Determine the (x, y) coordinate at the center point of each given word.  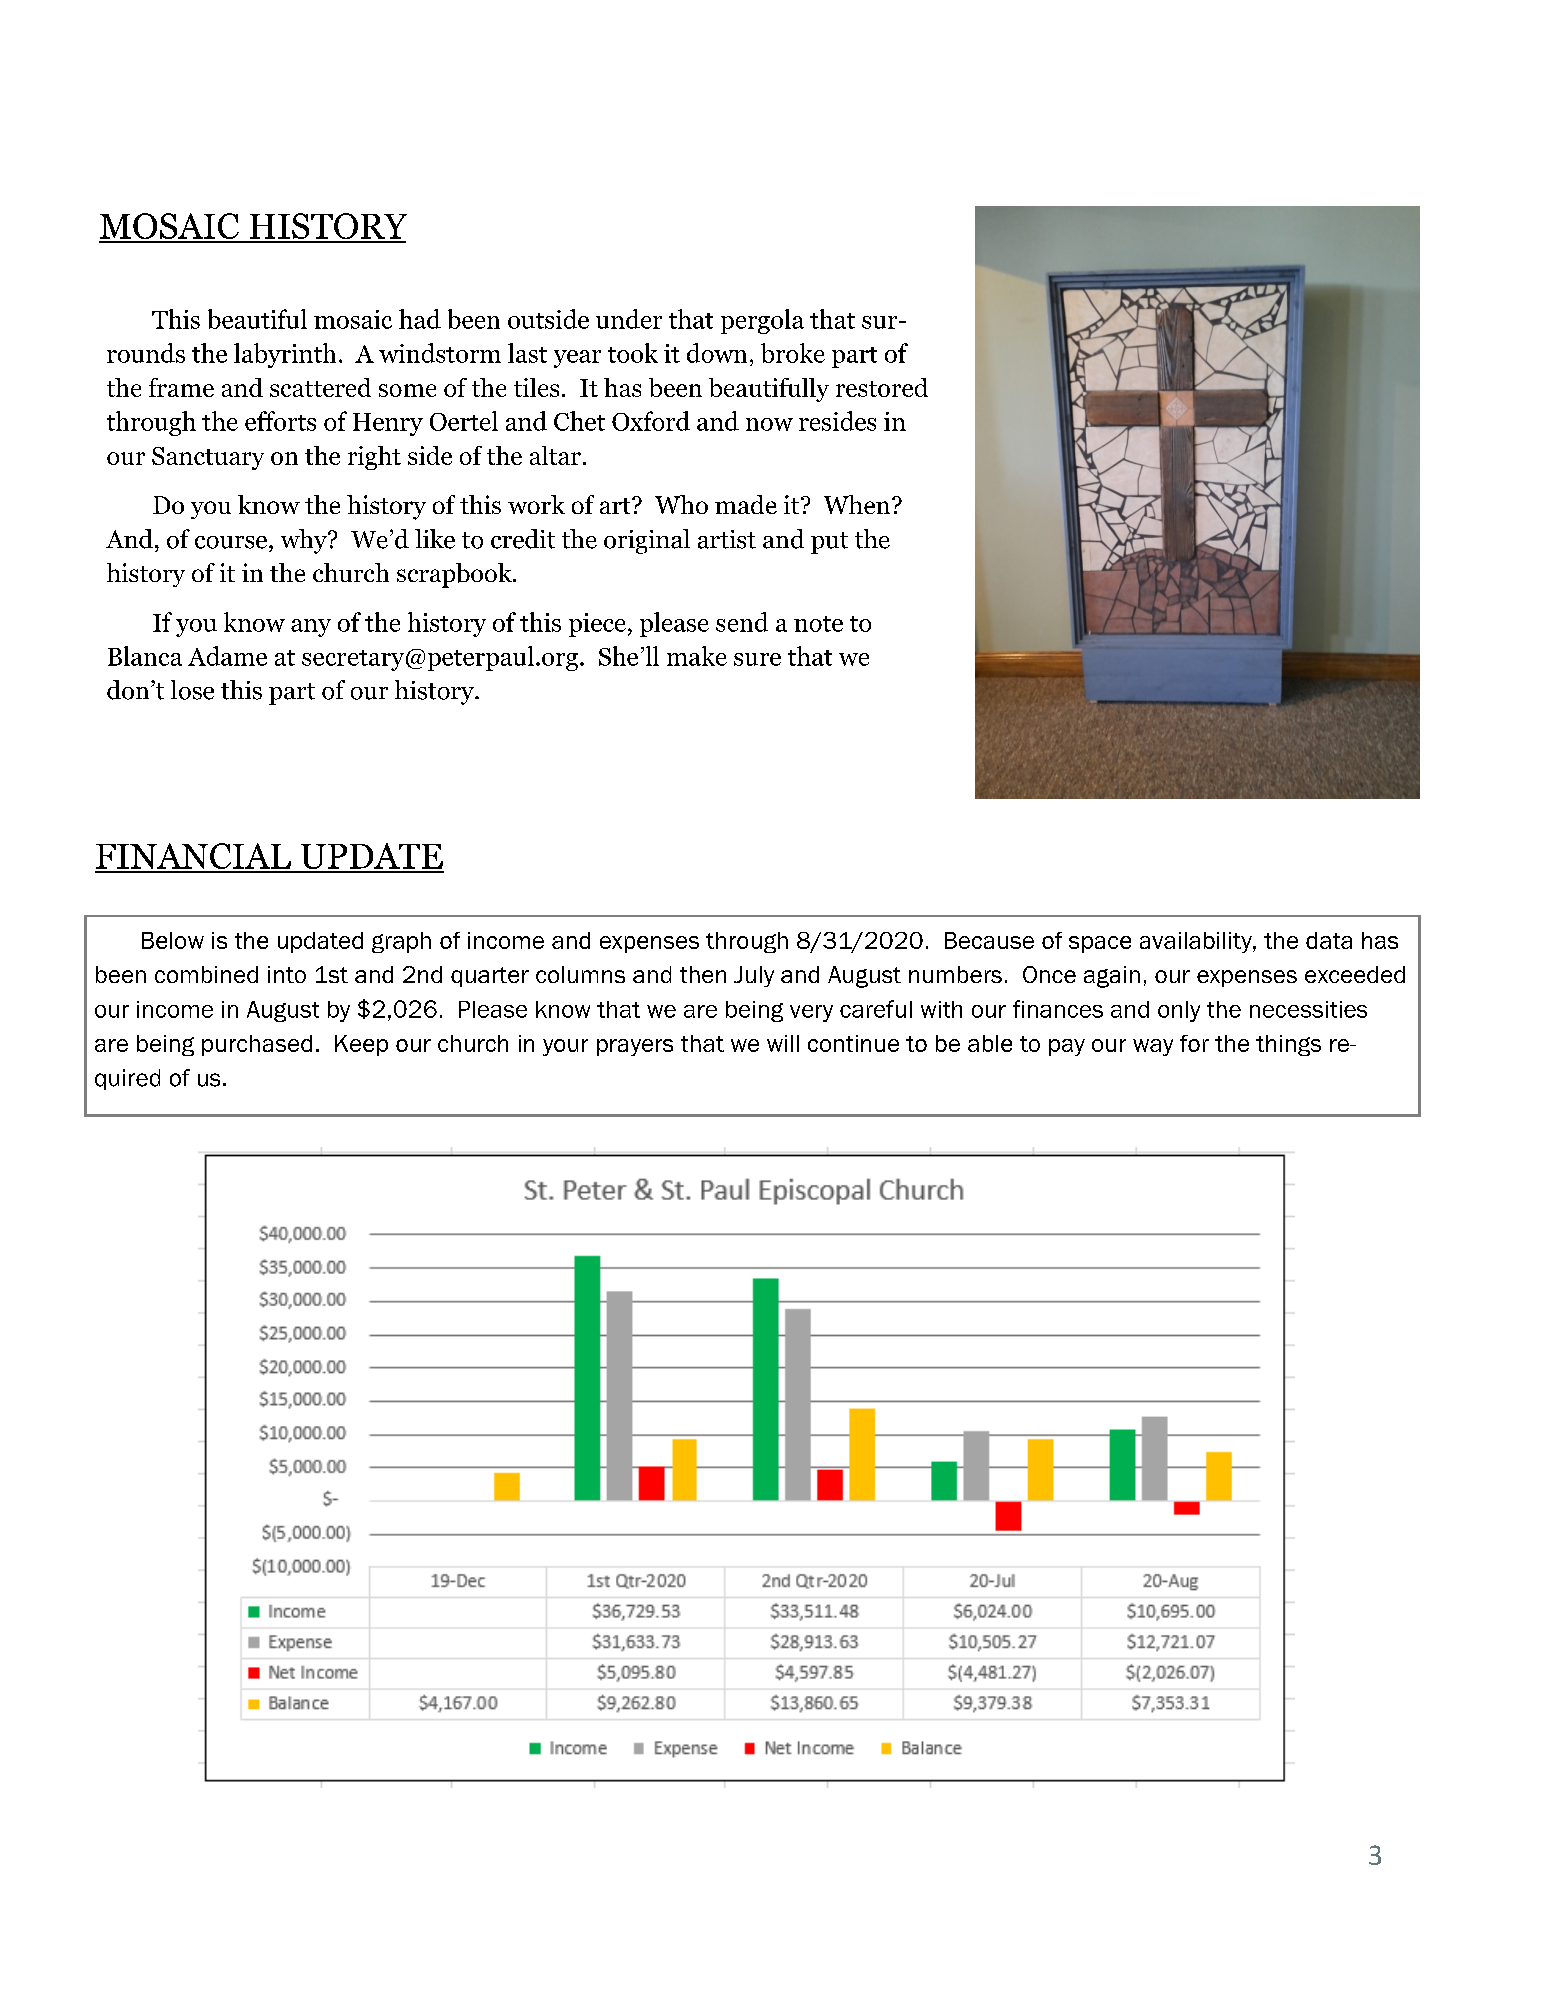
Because (989, 940)
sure (757, 659)
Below (173, 940)
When (858, 504)
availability (1197, 942)
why (305, 541)
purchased (257, 1045)
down (717, 353)
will (783, 1043)
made (746, 504)
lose (192, 690)
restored (882, 387)
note (818, 624)
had (420, 319)
